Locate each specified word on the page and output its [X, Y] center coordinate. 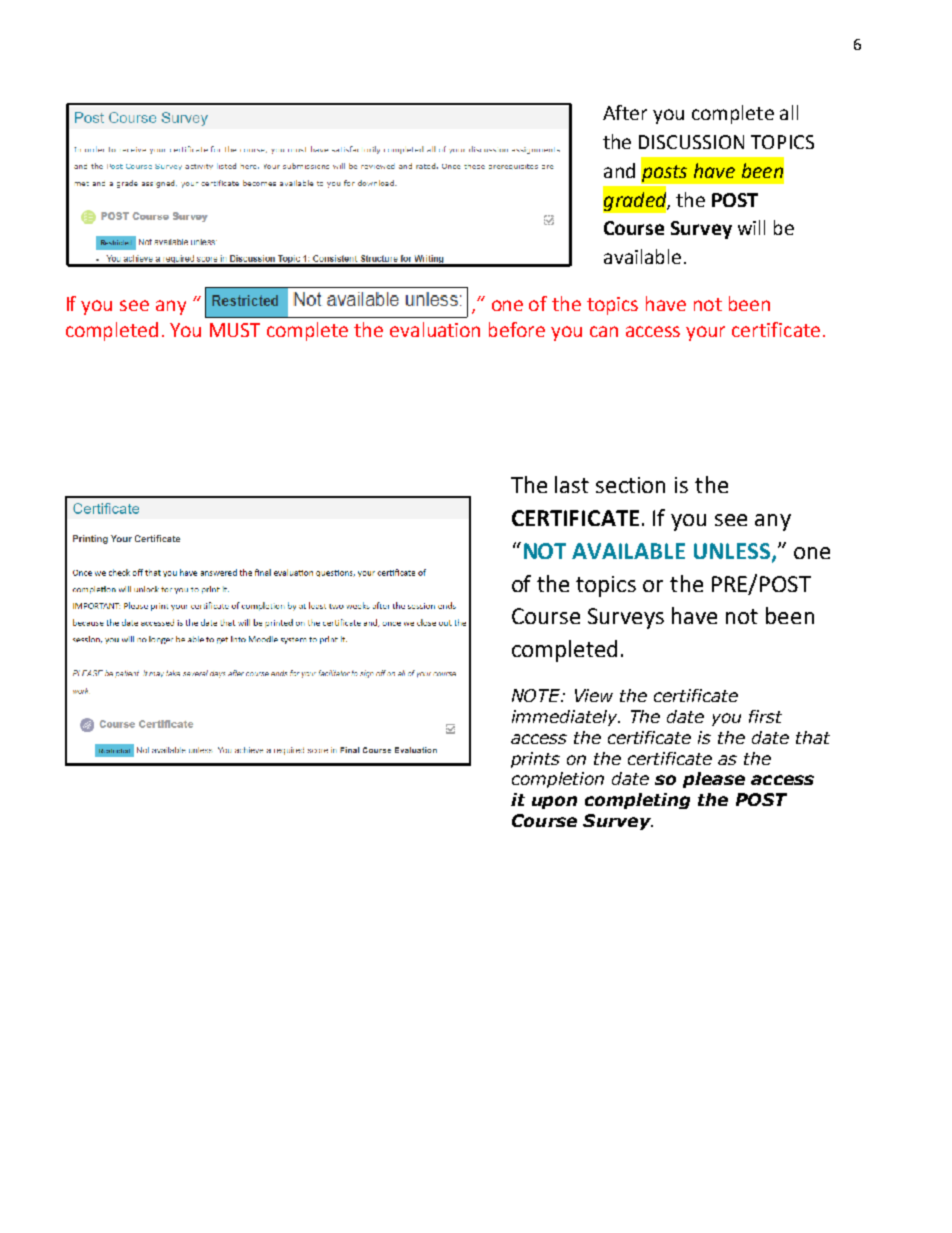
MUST [235, 330]
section [630, 485]
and [619, 170]
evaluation [435, 329]
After [625, 112]
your [705, 333]
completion [558, 780]
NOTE [537, 695]
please [714, 780]
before [517, 329]
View [594, 695]
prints [535, 760]
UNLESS [732, 551]
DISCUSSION [691, 142]
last [572, 484]
